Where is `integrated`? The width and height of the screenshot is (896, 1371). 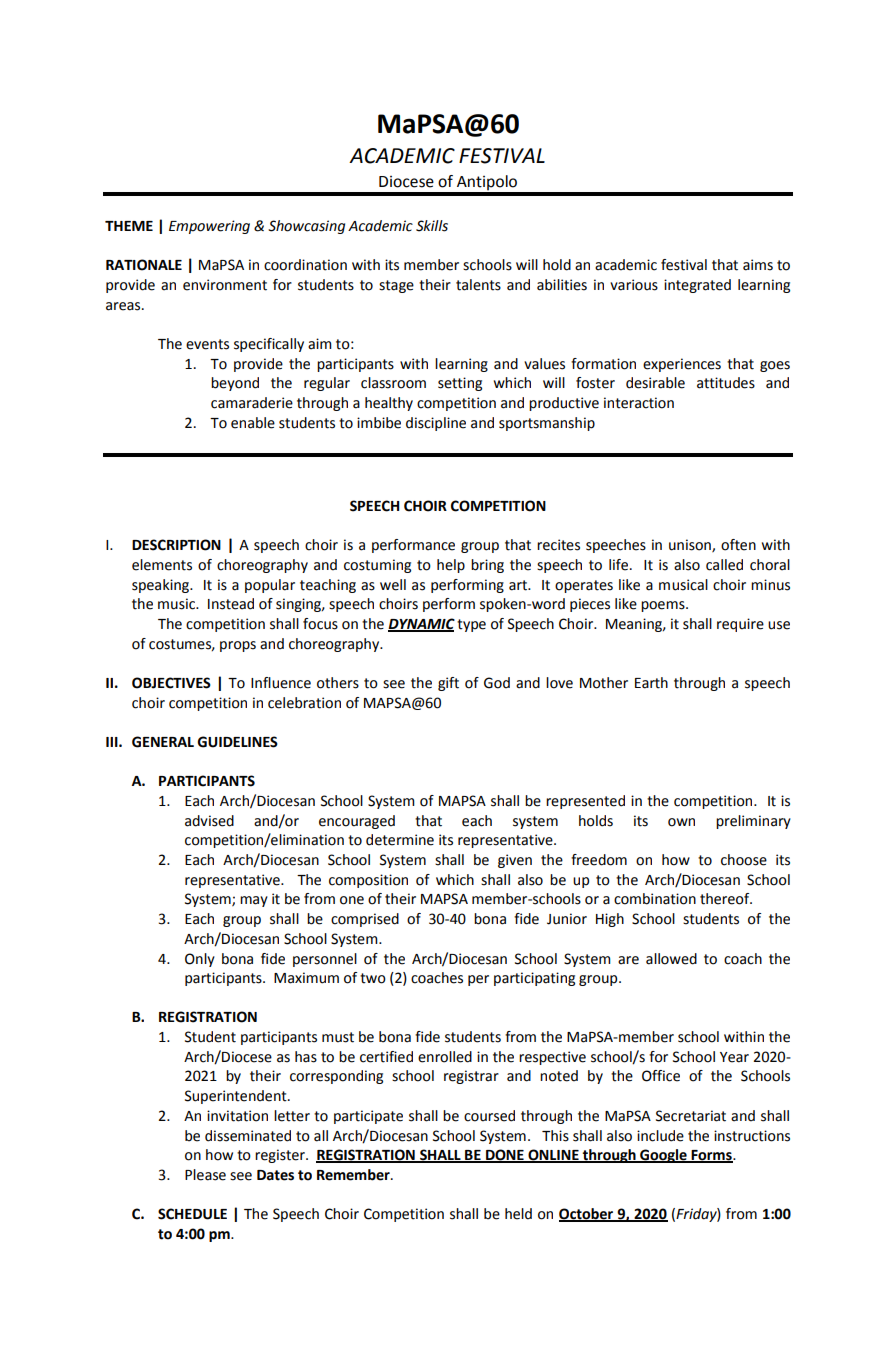 integrated is located at coordinates (697, 286).
